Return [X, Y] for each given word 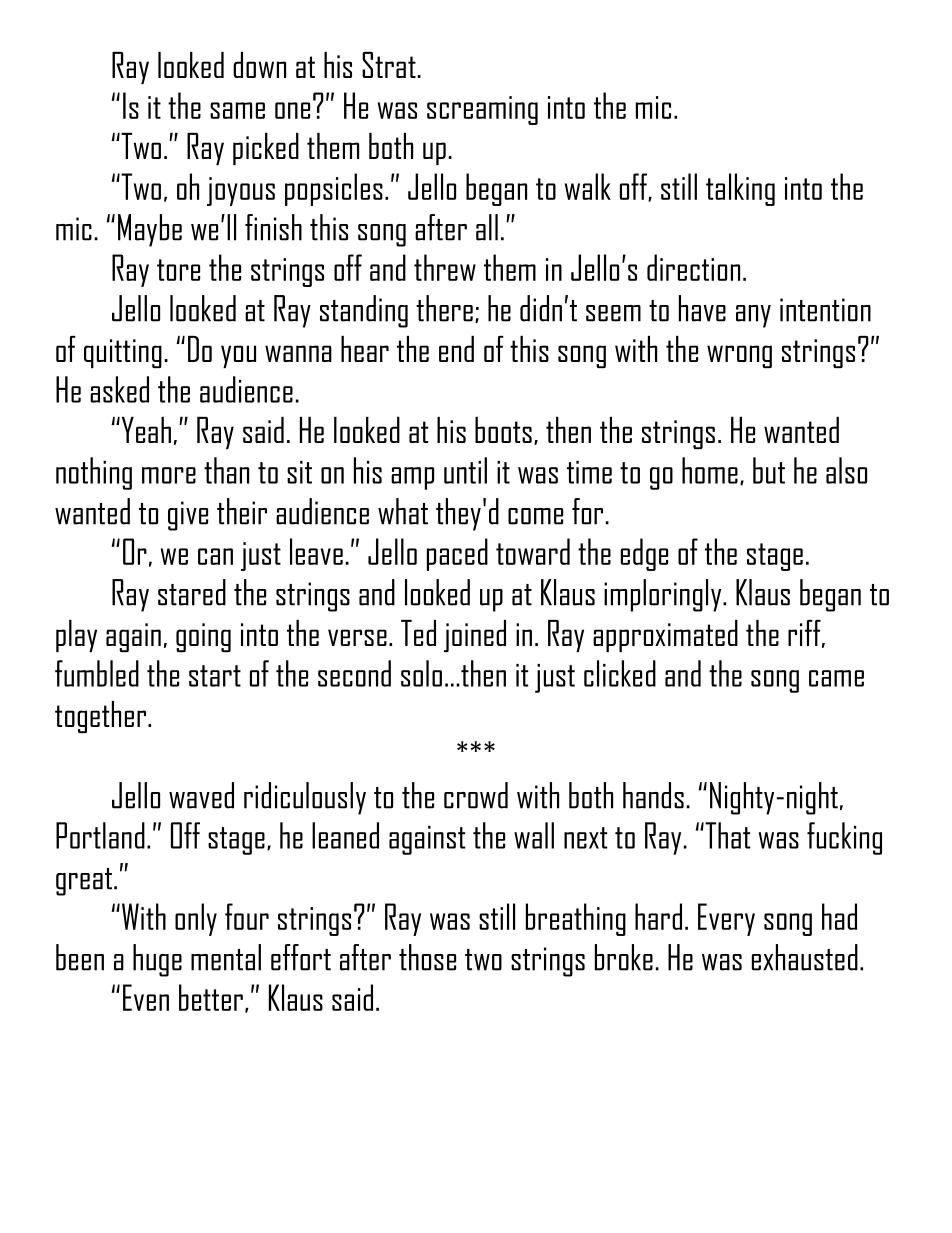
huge [157, 960]
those [427, 957]
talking [740, 189]
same [237, 110]
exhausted [805, 957]
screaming [482, 110]
